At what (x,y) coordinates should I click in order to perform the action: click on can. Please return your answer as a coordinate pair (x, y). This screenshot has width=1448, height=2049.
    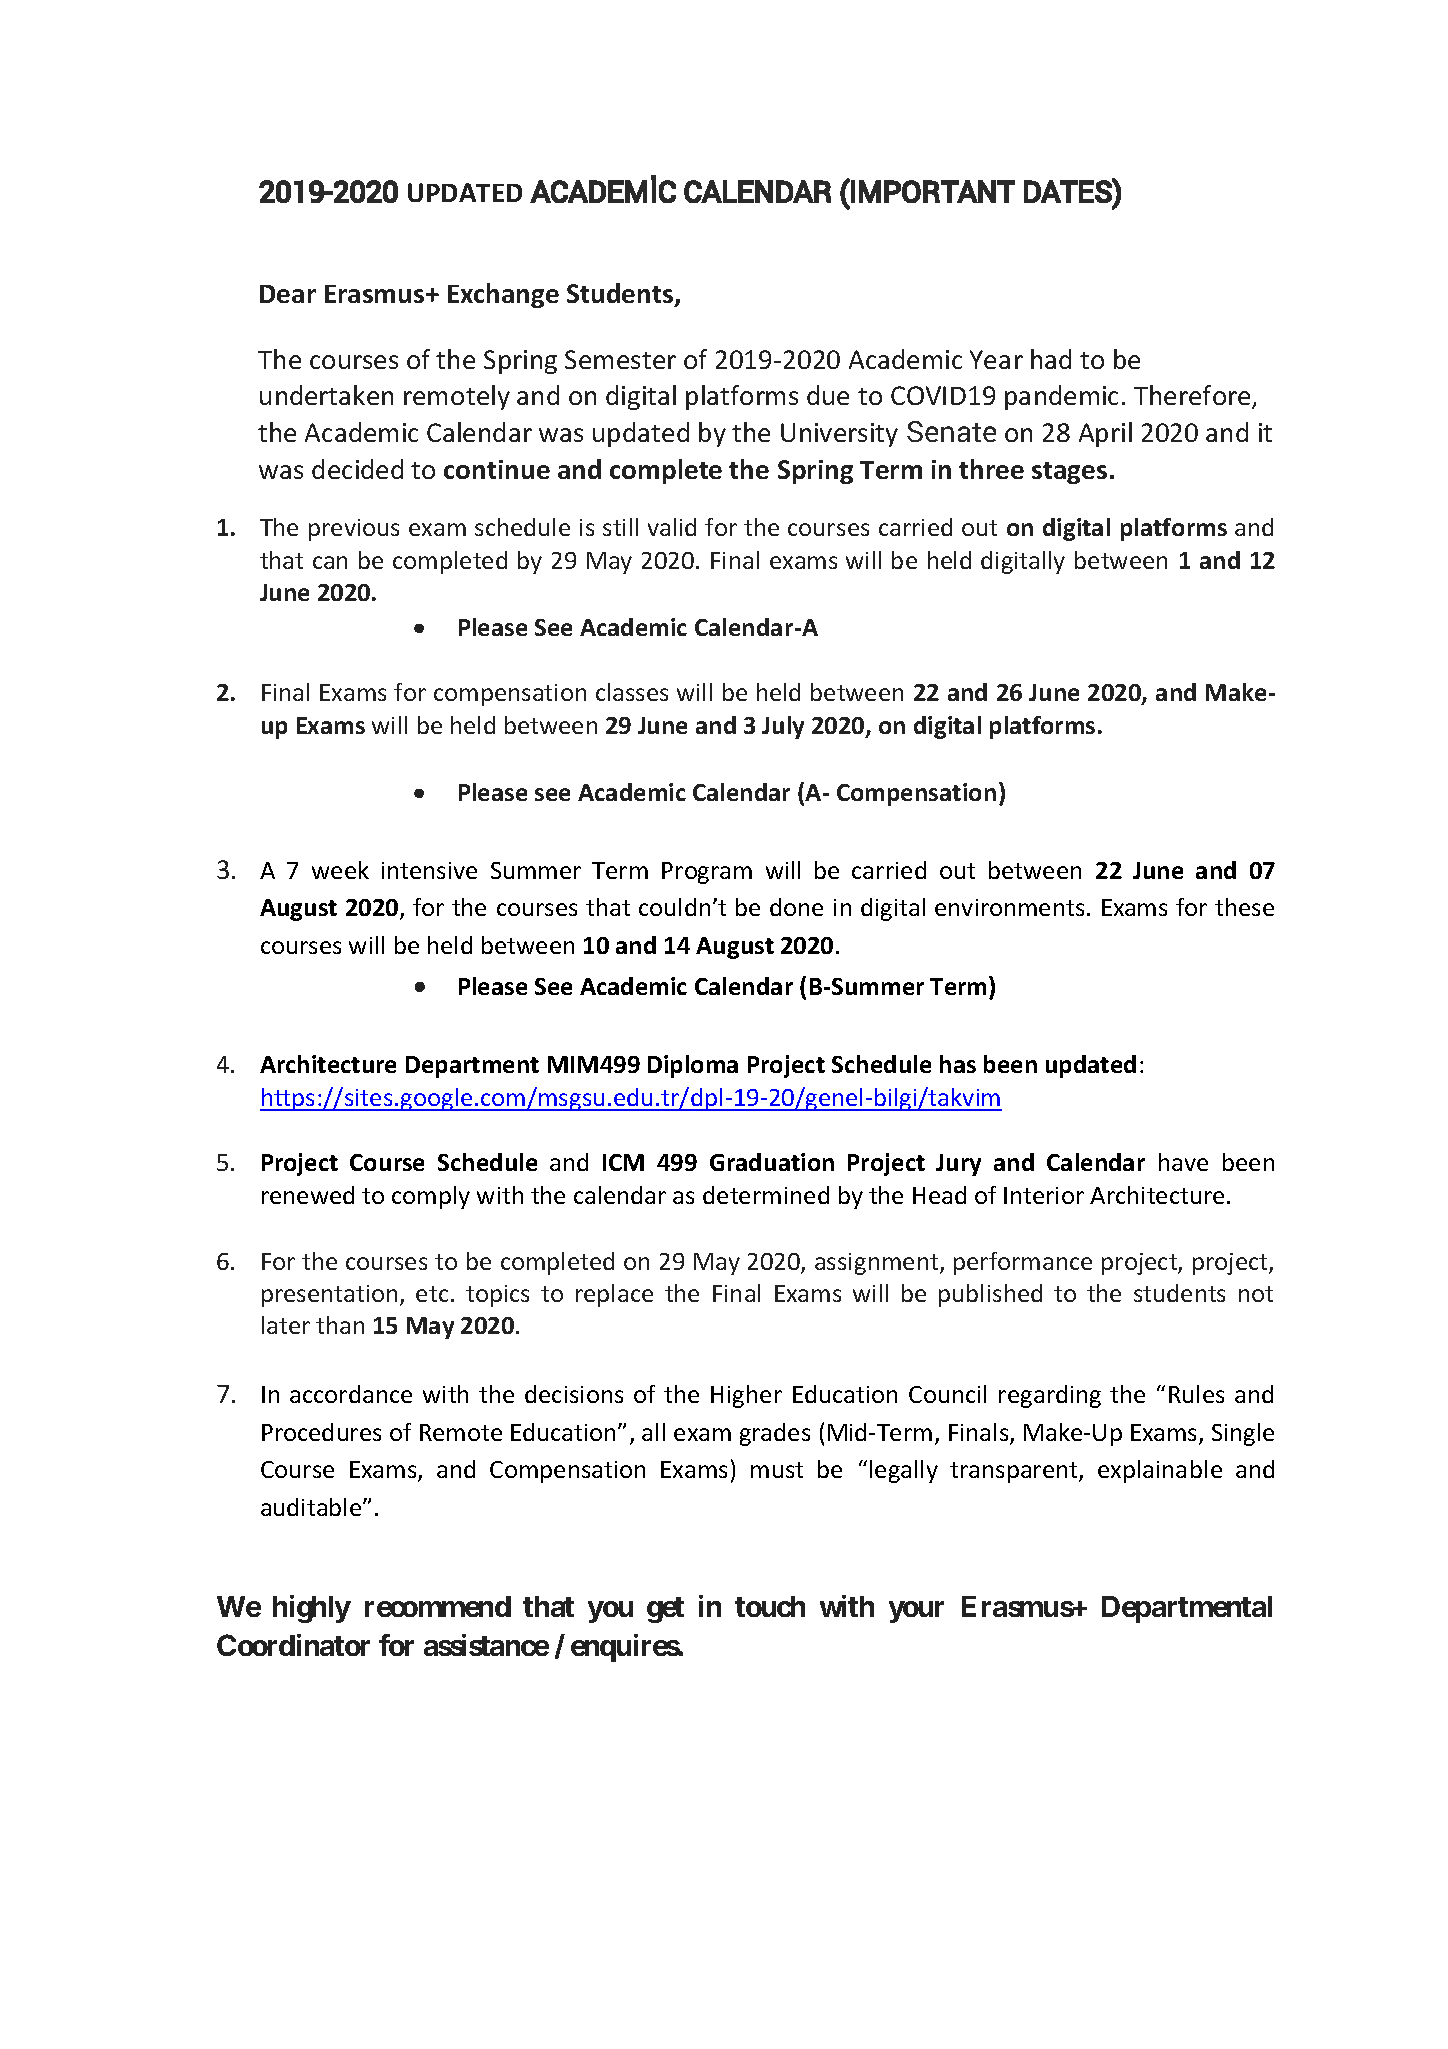
    Looking at the image, I should click on (330, 562).
